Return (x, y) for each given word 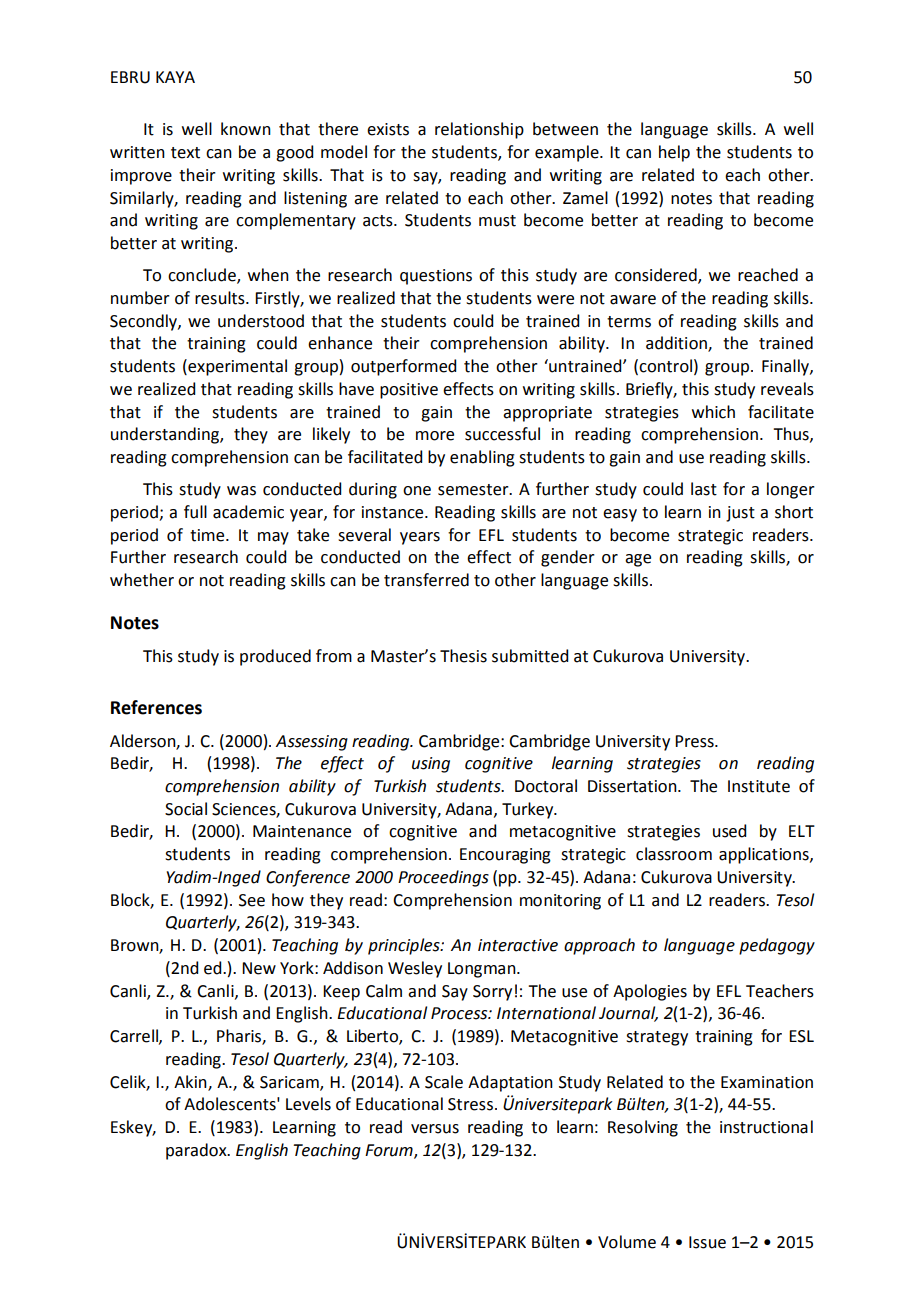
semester (474, 490)
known (246, 129)
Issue (707, 1242)
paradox (197, 1151)
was (241, 491)
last (704, 489)
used (729, 831)
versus (435, 1129)
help (674, 153)
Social (186, 809)
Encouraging (505, 856)
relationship (479, 130)
